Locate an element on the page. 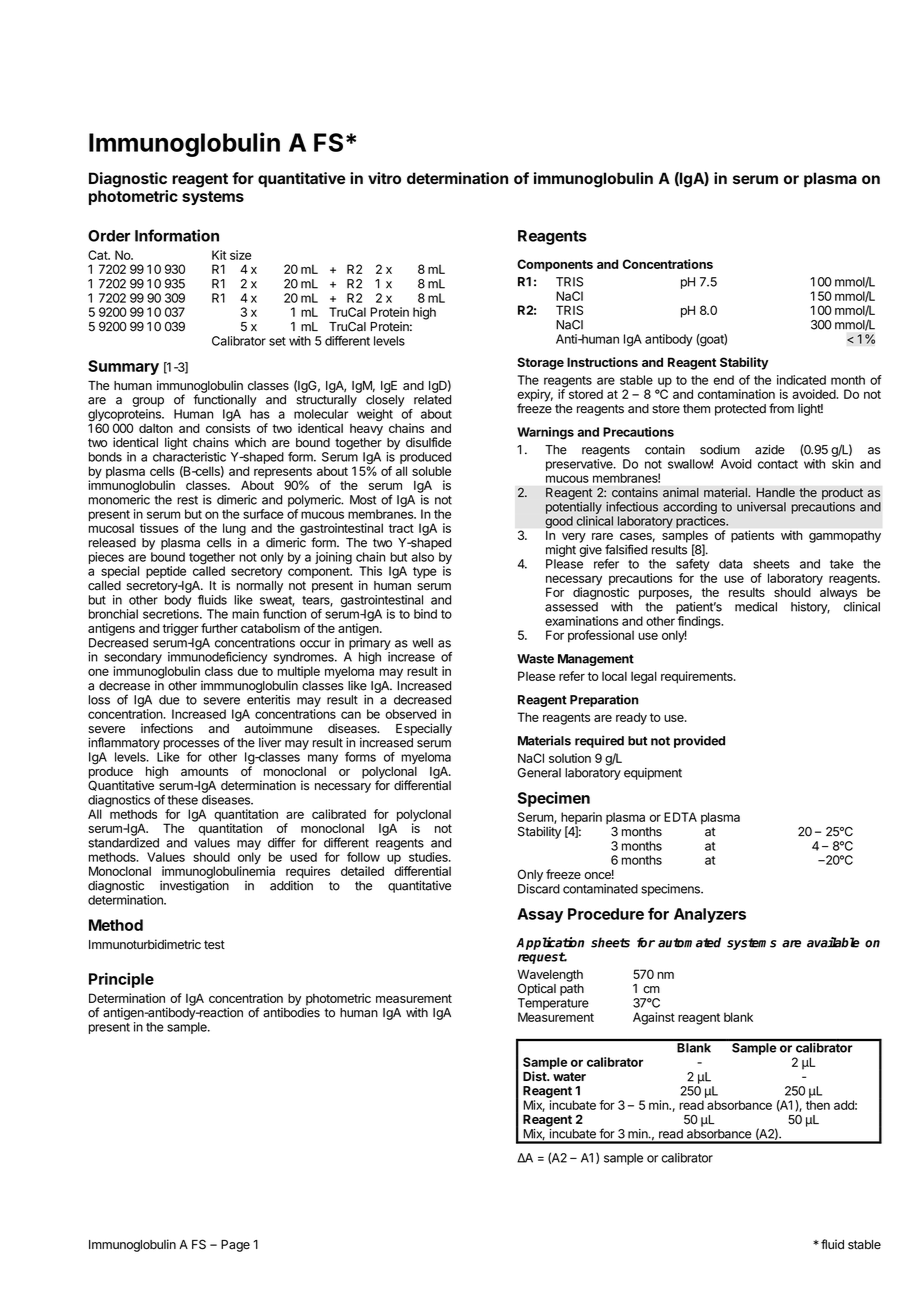 This image has width=924, height=1308. Page is located at coordinates (235, 1246).
